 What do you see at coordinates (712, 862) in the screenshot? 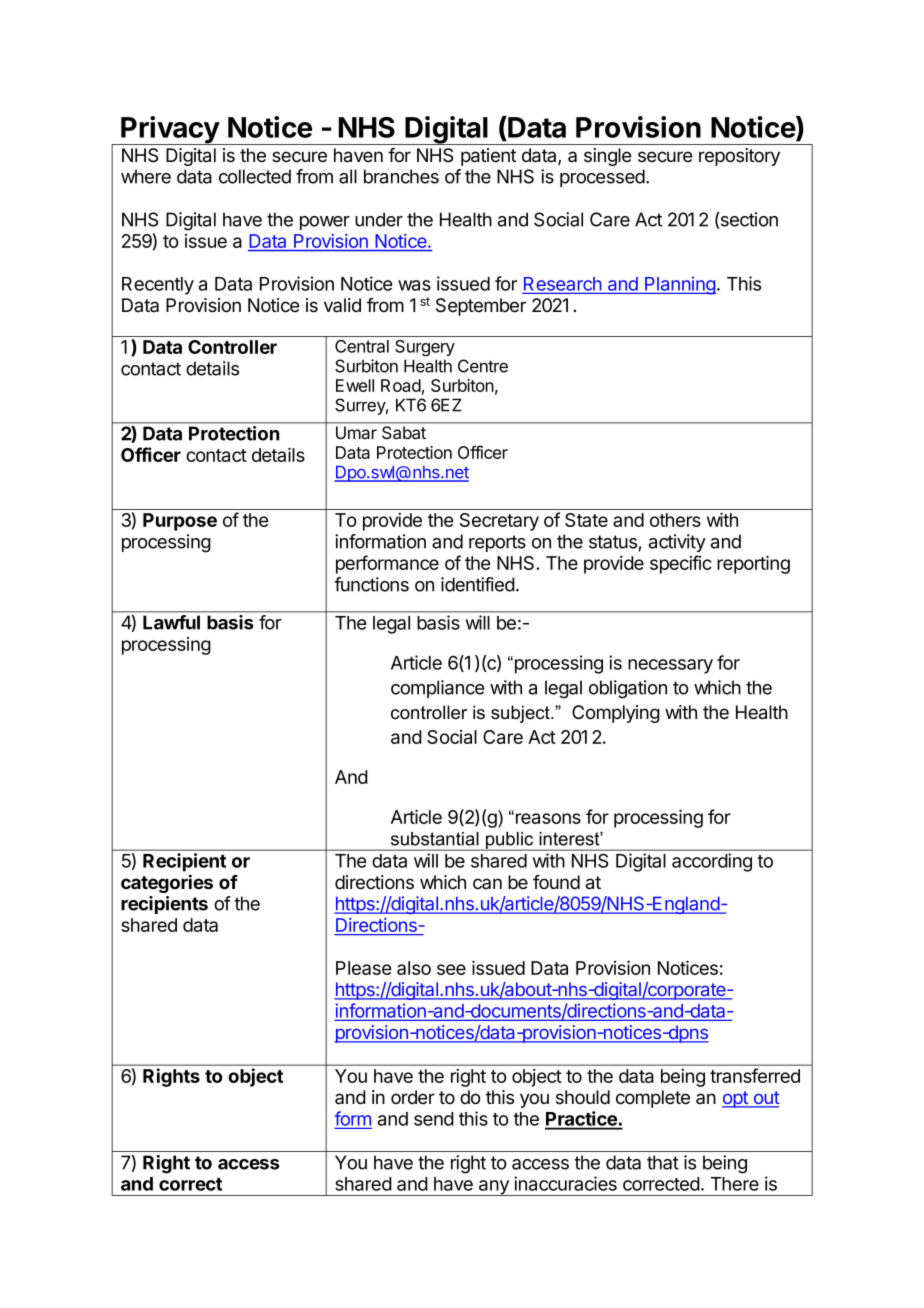
I see `according` at bounding box center [712, 862].
